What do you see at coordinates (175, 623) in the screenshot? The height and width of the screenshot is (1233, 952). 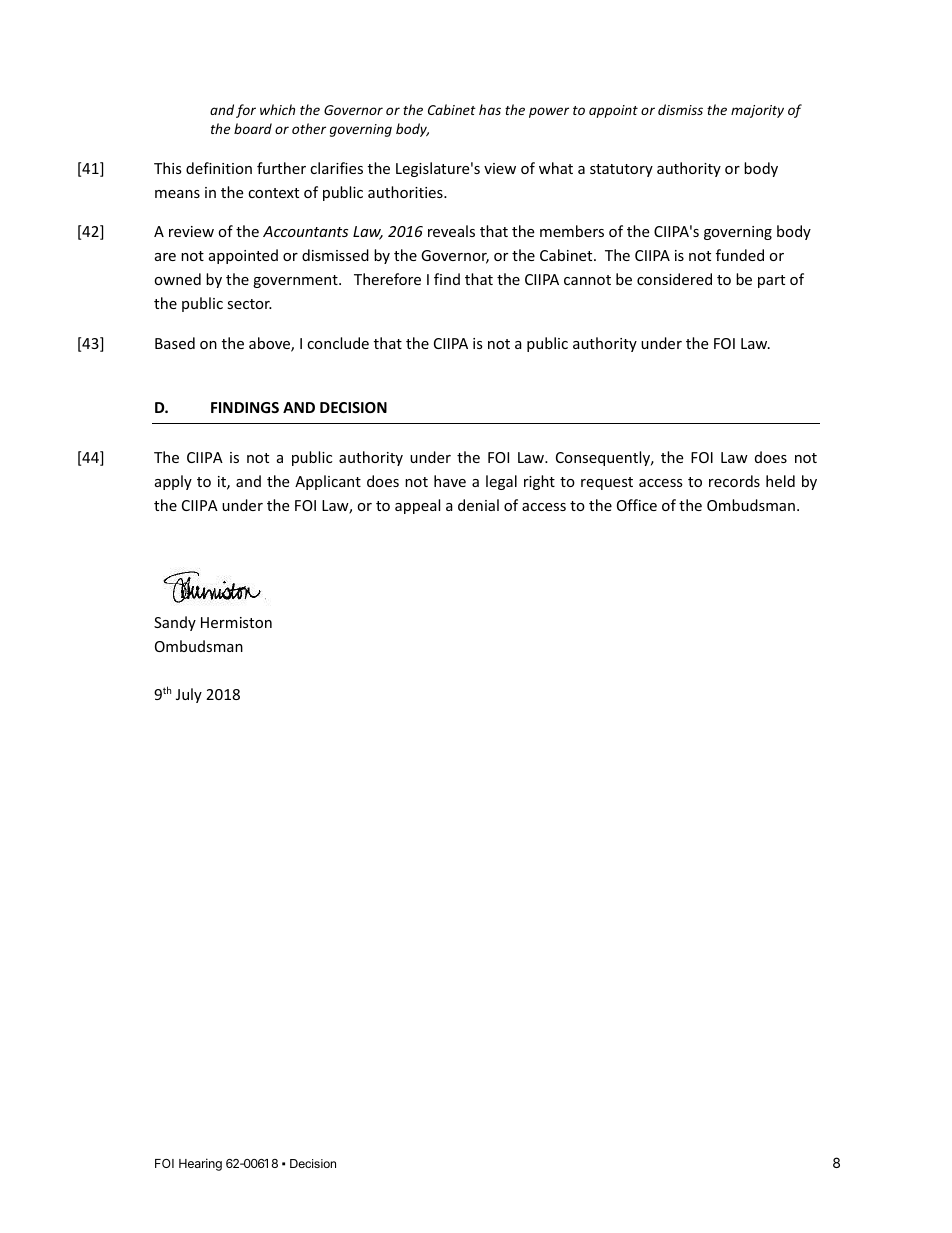 I see `Sandy` at bounding box center [175, 623].
